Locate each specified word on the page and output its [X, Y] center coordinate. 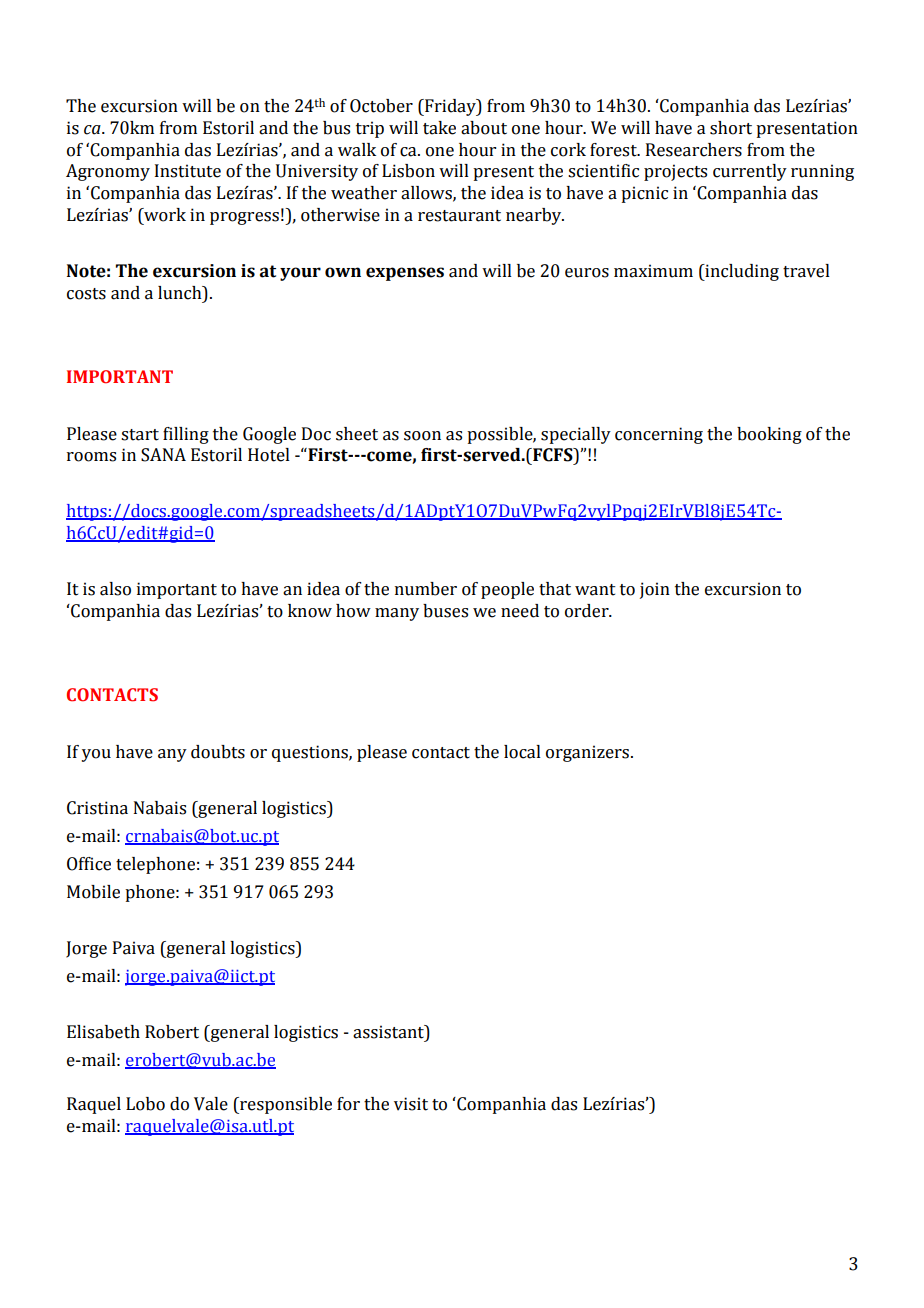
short [731, 128]
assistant [389, 1033]
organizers [587, 753]
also [115, 589]
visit [411, 1104]
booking [769, 435]
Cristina [97, 808]
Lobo [145, 1104]
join [655, 590]
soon [422, 436]
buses [445, 611]
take [439, 128]
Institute [188, 171]
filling [186, 435]
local [522, 752]
